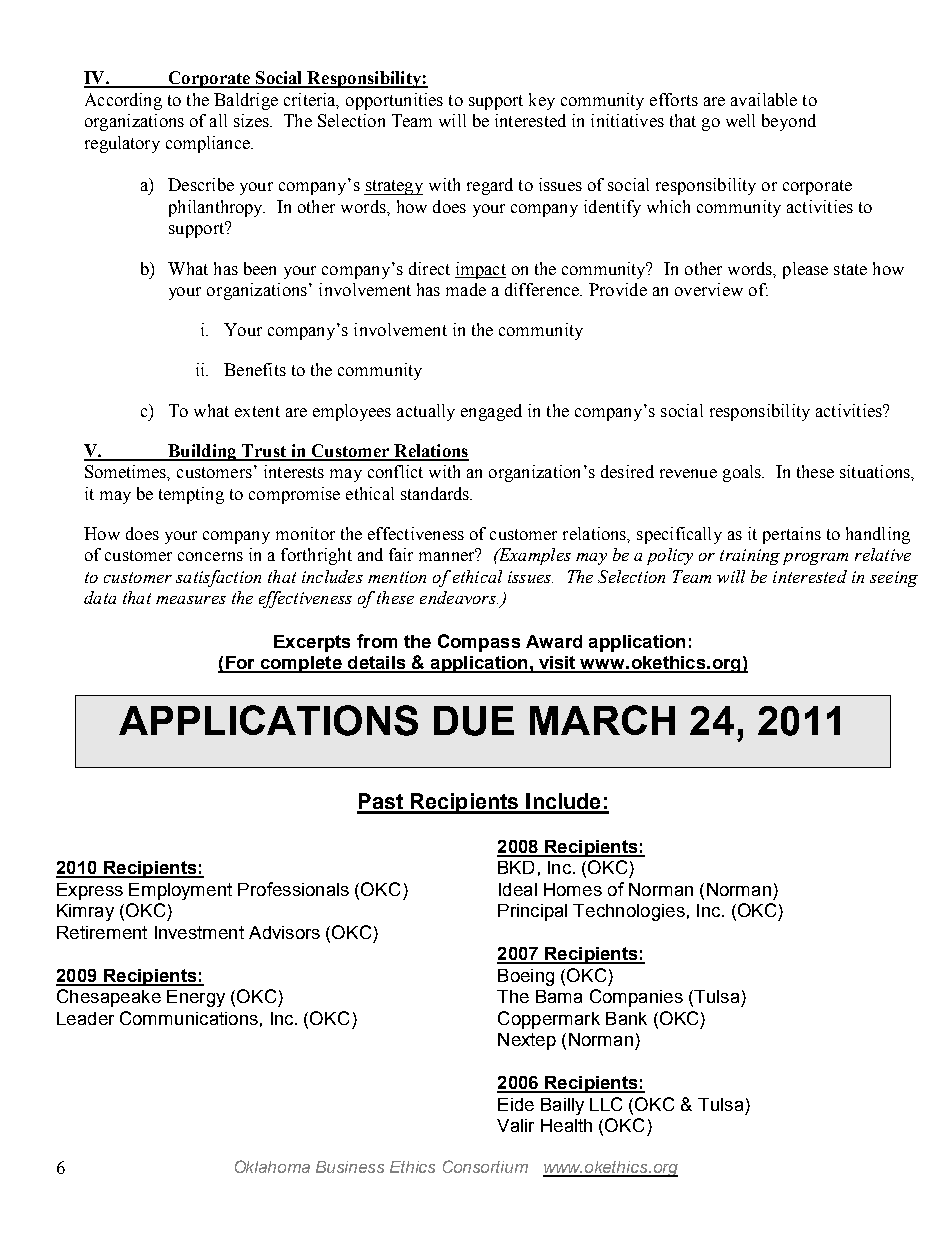 Image resolution: width=952 pixels, height=1233 pixels. What do you see at coordinates (459, 597) in the document?
I see `endeavors` at bounding box center [459, 597].
